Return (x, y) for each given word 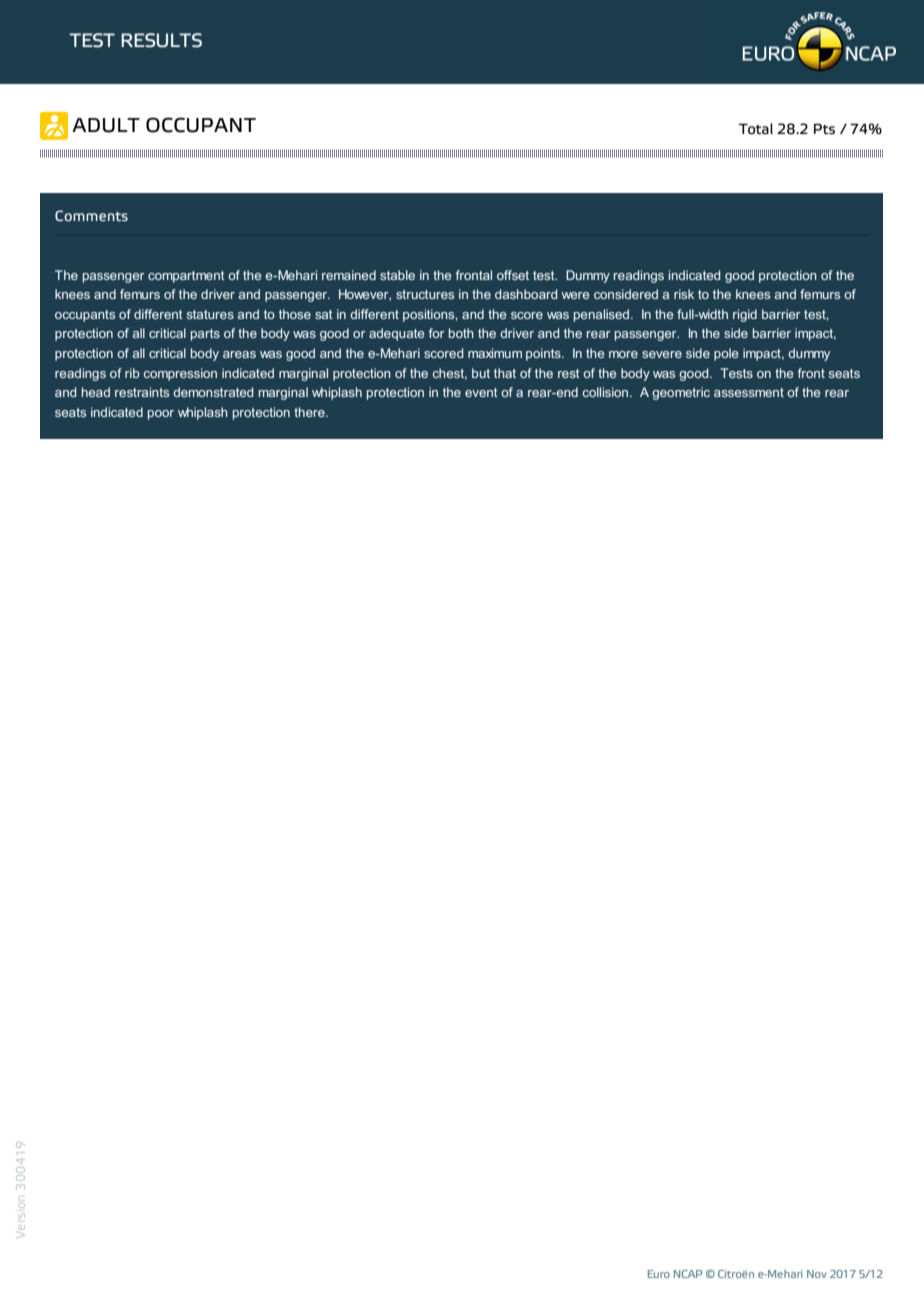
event (481, 392)
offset (513, 275)
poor (161, 415)
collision (607, 392)
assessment (749, 392)
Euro (659, 1274)
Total (756, 129)
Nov (817, 1274)
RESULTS (161, 40)
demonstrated (213, 392)
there (310, 412)
